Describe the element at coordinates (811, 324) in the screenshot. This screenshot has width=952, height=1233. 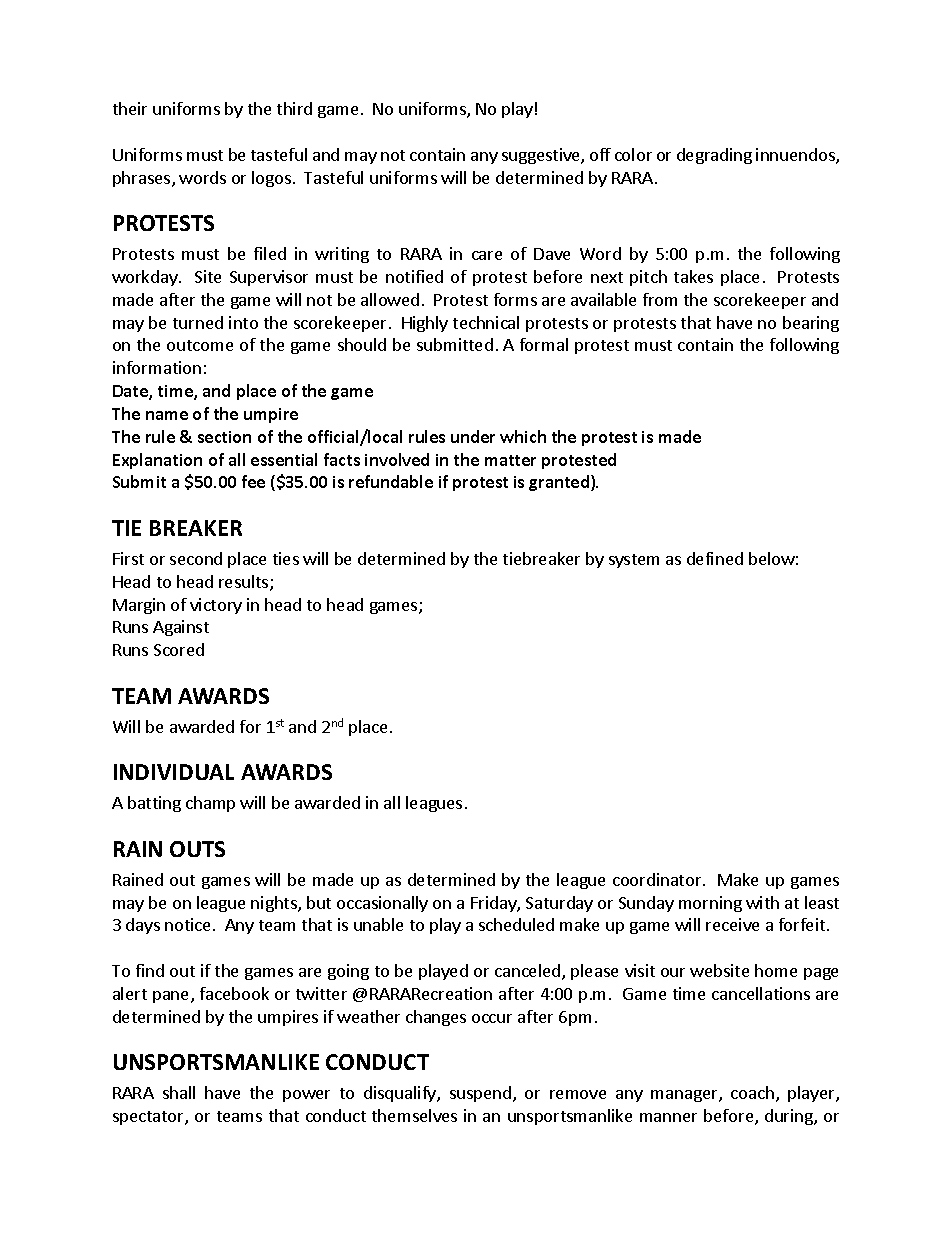
I see `bearing` at that location.
